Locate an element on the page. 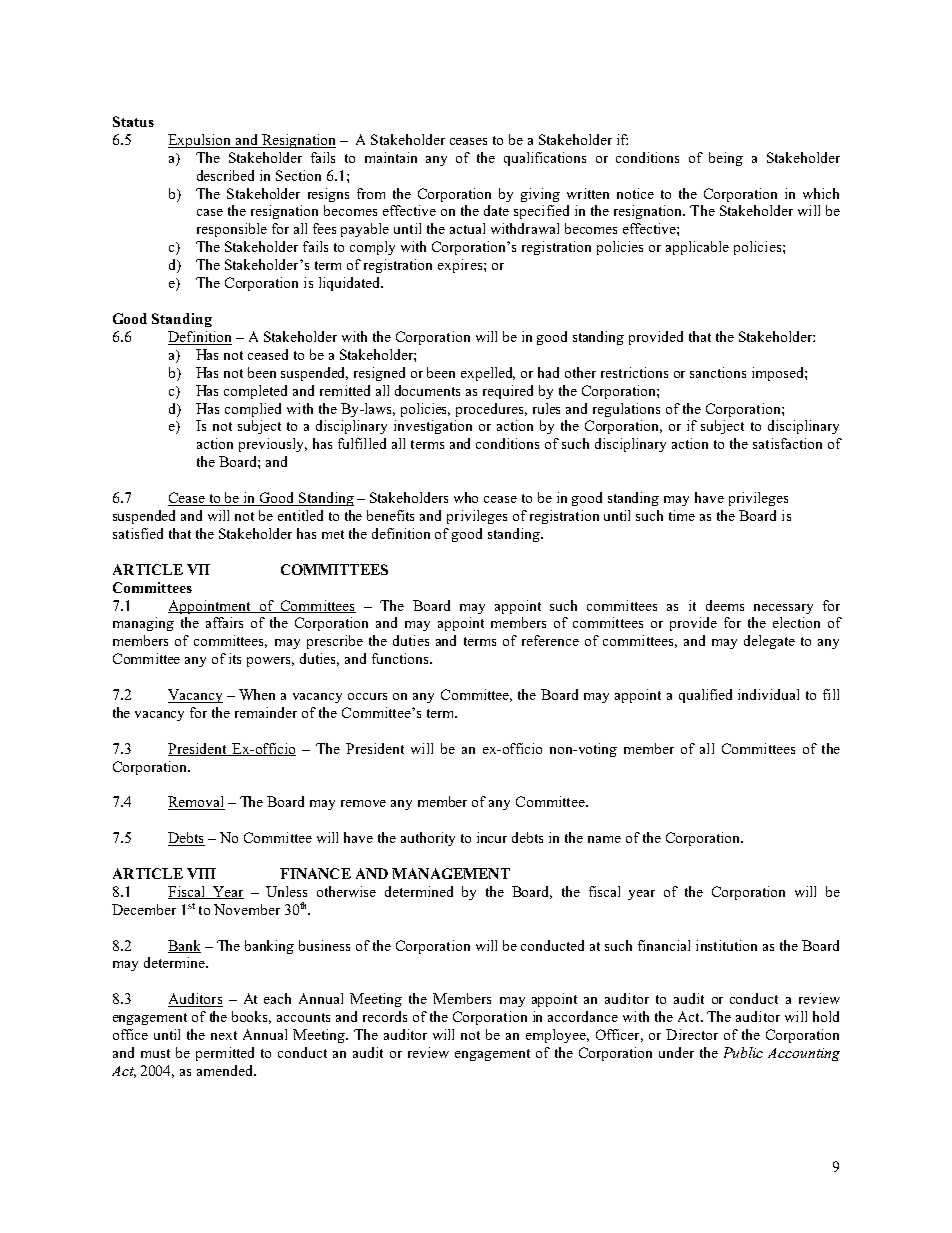  deems is located at coordinates (725, 605).
